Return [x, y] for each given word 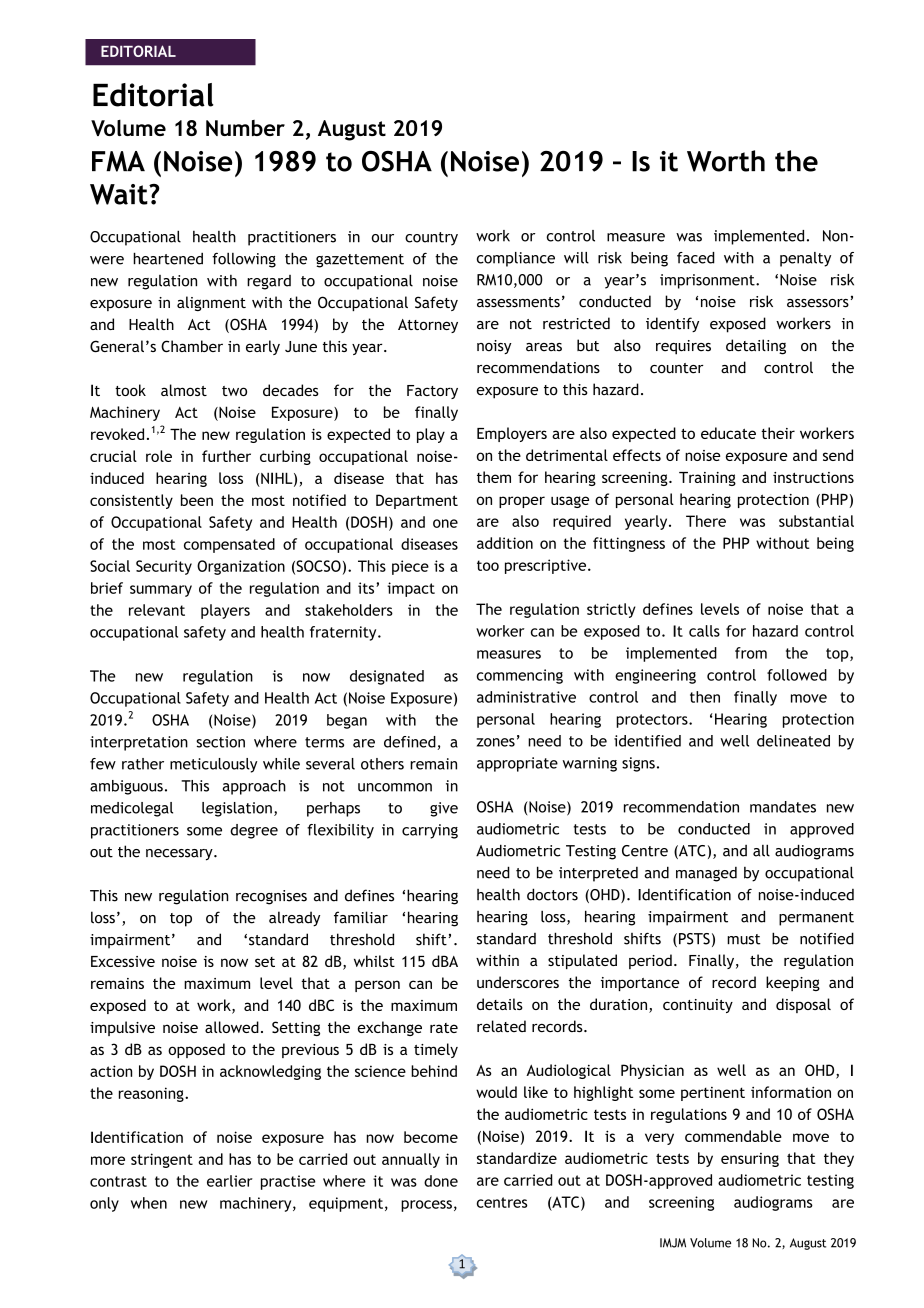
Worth [726, 161]
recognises [271, 897]
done [441, 1181]
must [744, 939]
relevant [157, 610]
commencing [520, 676]
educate [728, 433]
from [751, 653]
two [234, 391]
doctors [552, 894]
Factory [432, 392]
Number [245, 128]
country [431, 239]
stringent [162, 1160]
